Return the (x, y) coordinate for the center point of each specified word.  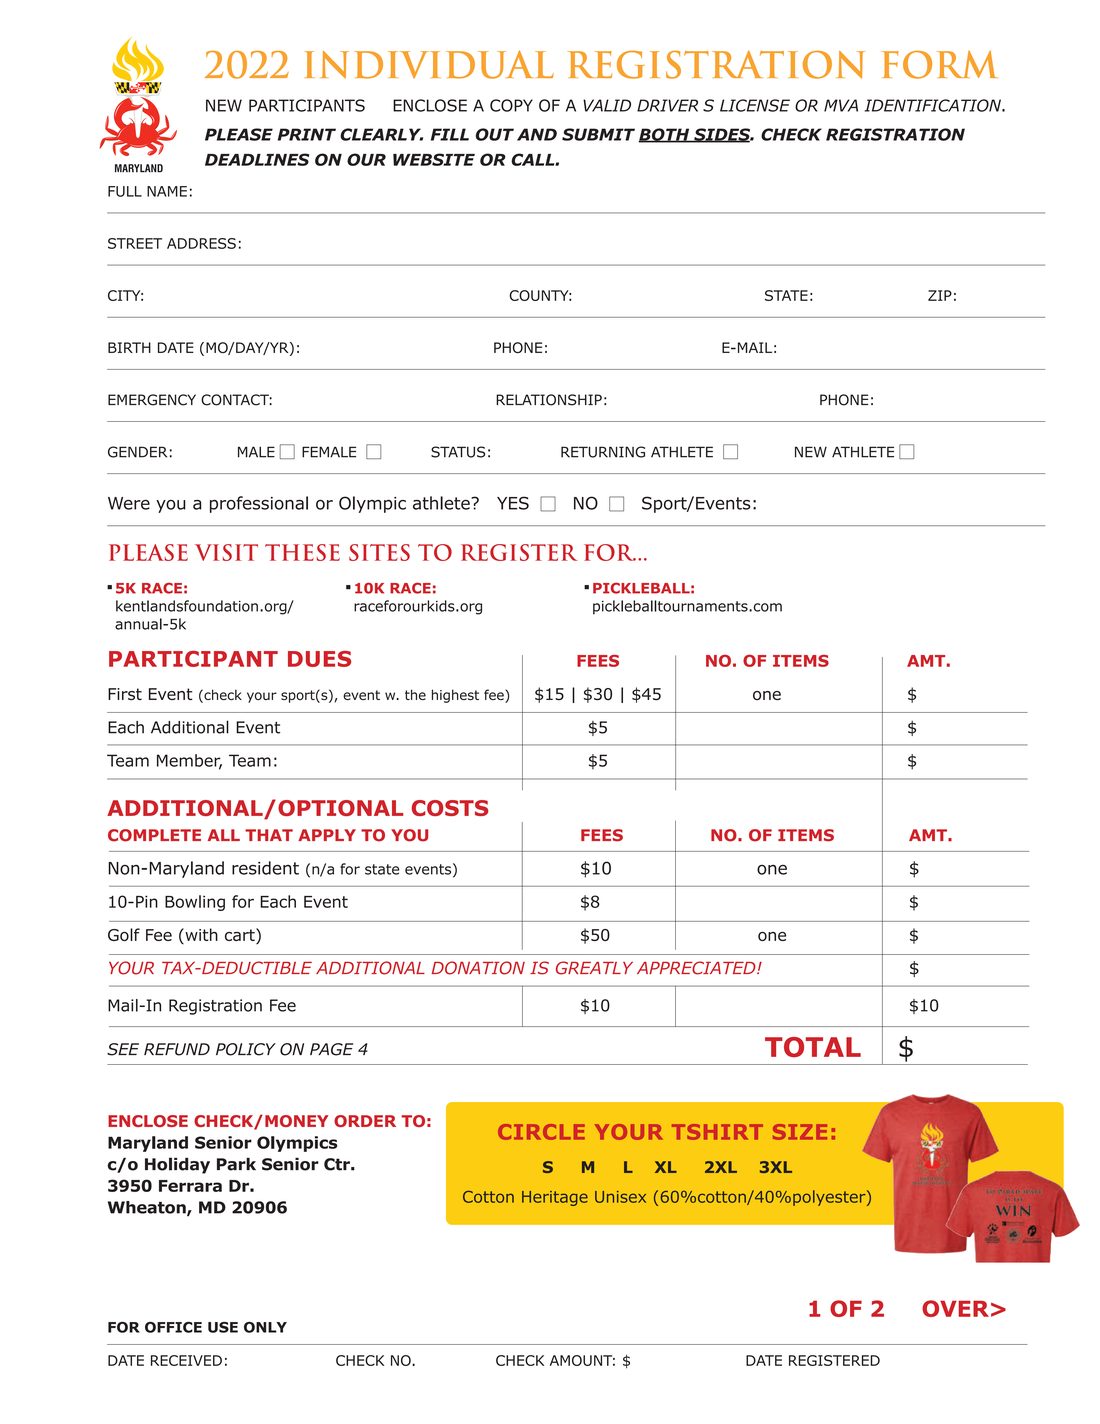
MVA (841, 105)
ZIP (940, 295)
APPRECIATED (697, 968)
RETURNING (603, 452)
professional (259, 504)
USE (223, 1327)
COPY (511, 105)
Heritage (555, 1198)
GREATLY (594, 968)
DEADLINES (257, 159)
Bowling (195, 903)
